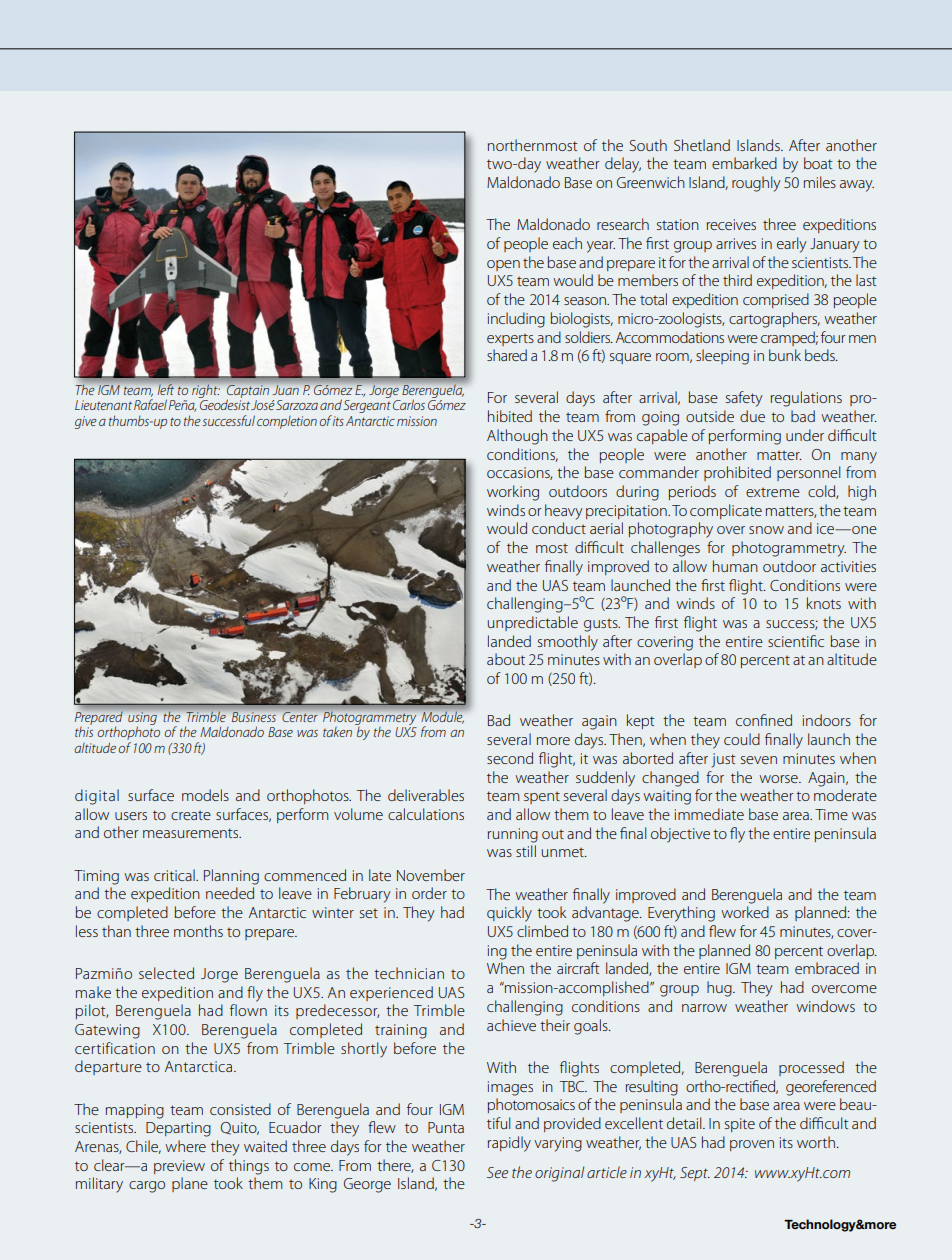  Describe the element at coordinates (756, 184) in the screenshot. I see `roughly` at that location.
